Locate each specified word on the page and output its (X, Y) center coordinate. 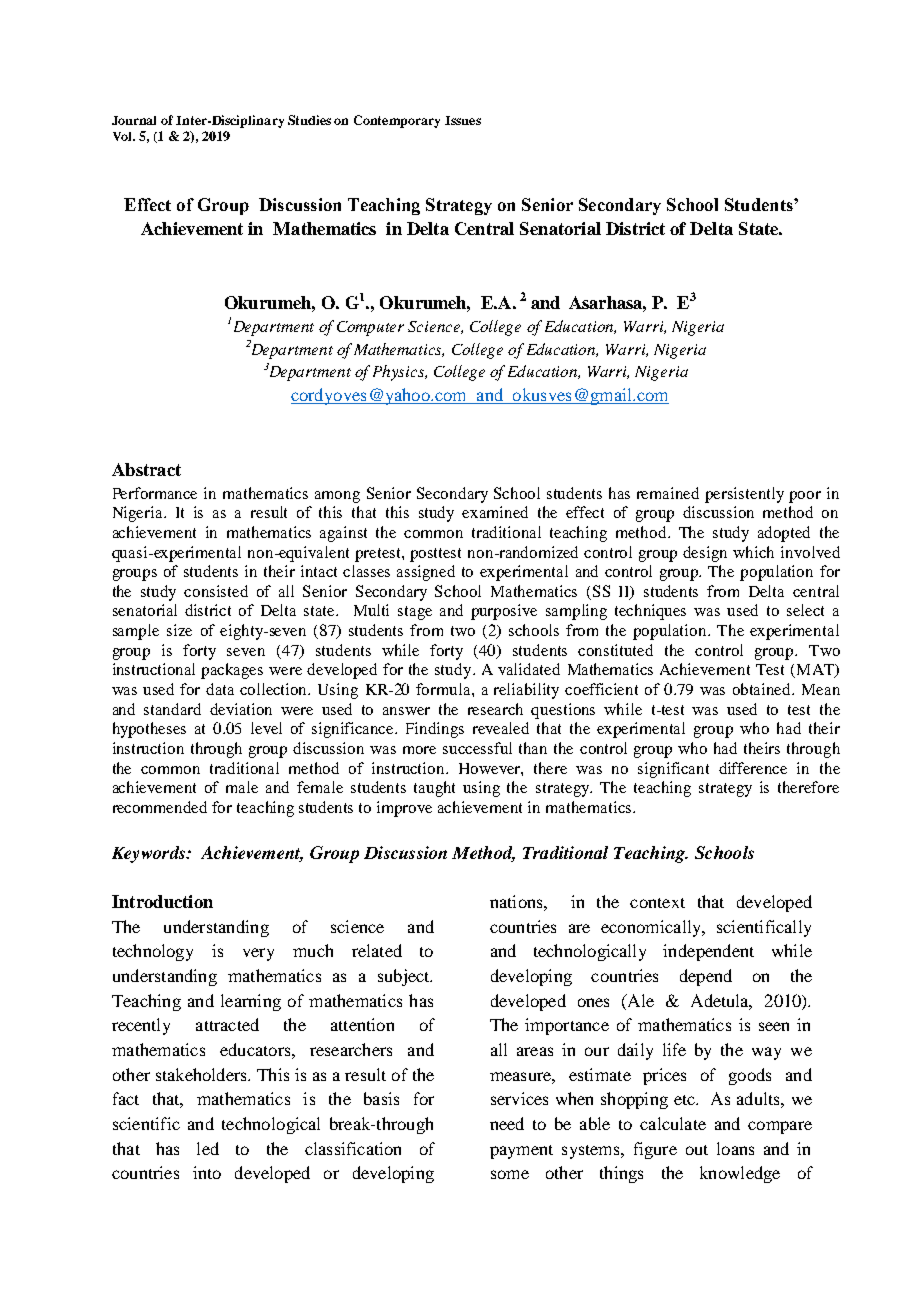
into (207, 1172)
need (507, 1123)
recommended (160, 807)
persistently (744, 495)
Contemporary (397, 121)
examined (495, 512)
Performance (155, 493)
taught (434, 789)
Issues (463, 120)
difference (753, 768)
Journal (134, 120)
